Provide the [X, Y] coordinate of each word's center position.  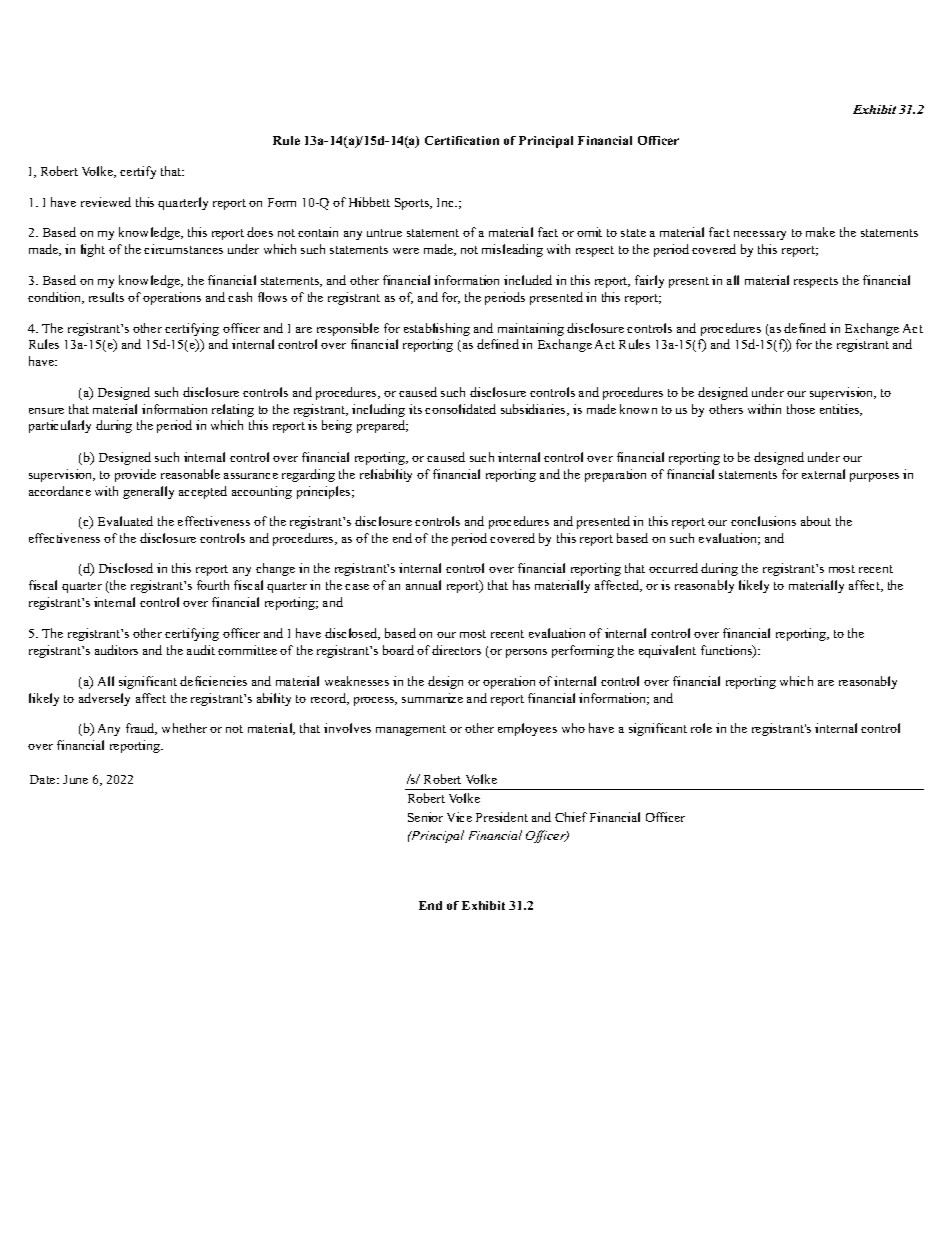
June [75, 779]
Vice [459, 817]
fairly [649, 281]
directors [456, 650]
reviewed [106, 202]
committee [247, 650]
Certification [462, 140]
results [106, 297]
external [823, 474]
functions [727, 651]
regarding [308, 475]
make [820, 232]
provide [135, 475]
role [701, 728]
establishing [437, 329]
